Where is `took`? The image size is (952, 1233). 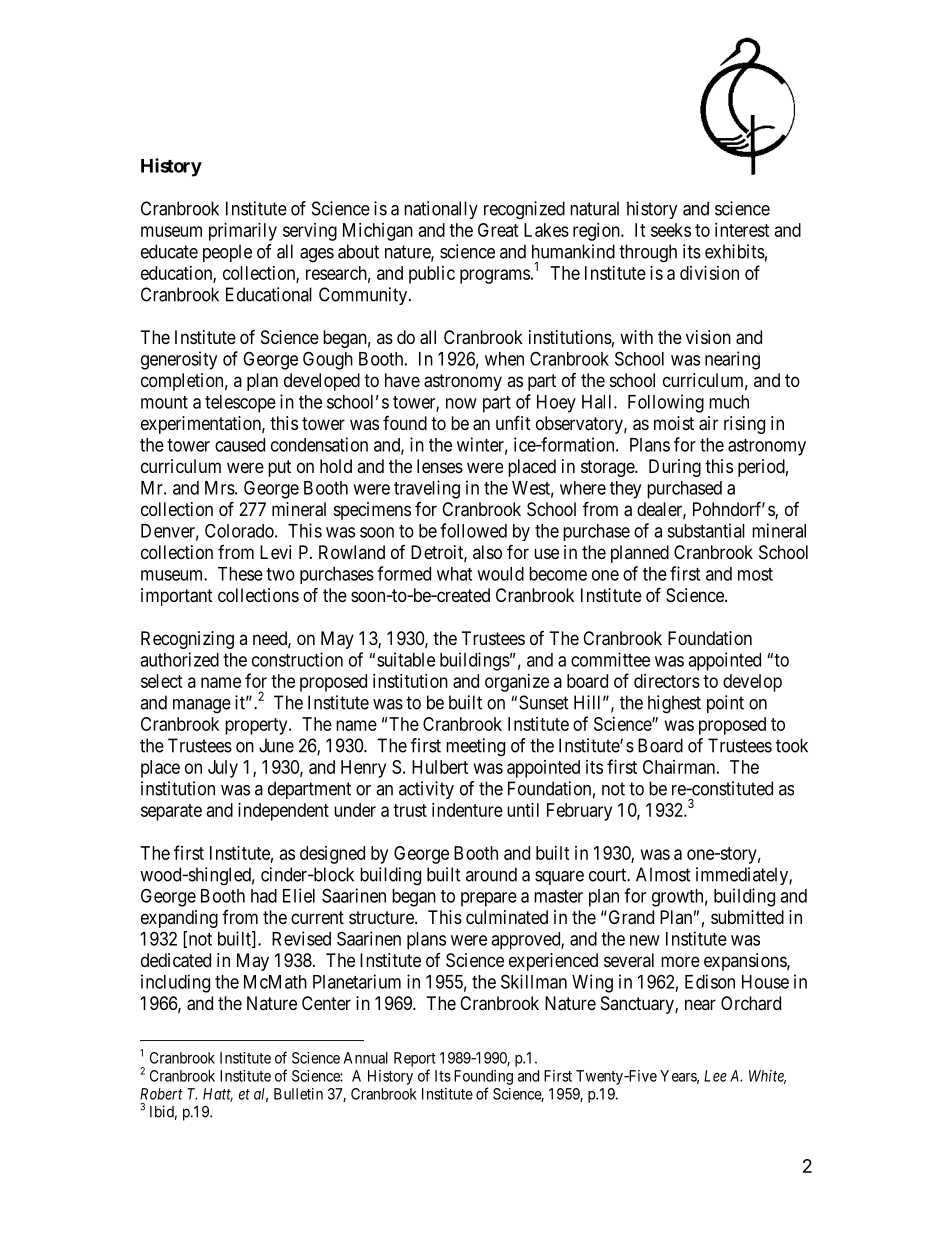
took is located at coordinates (792, 745).
